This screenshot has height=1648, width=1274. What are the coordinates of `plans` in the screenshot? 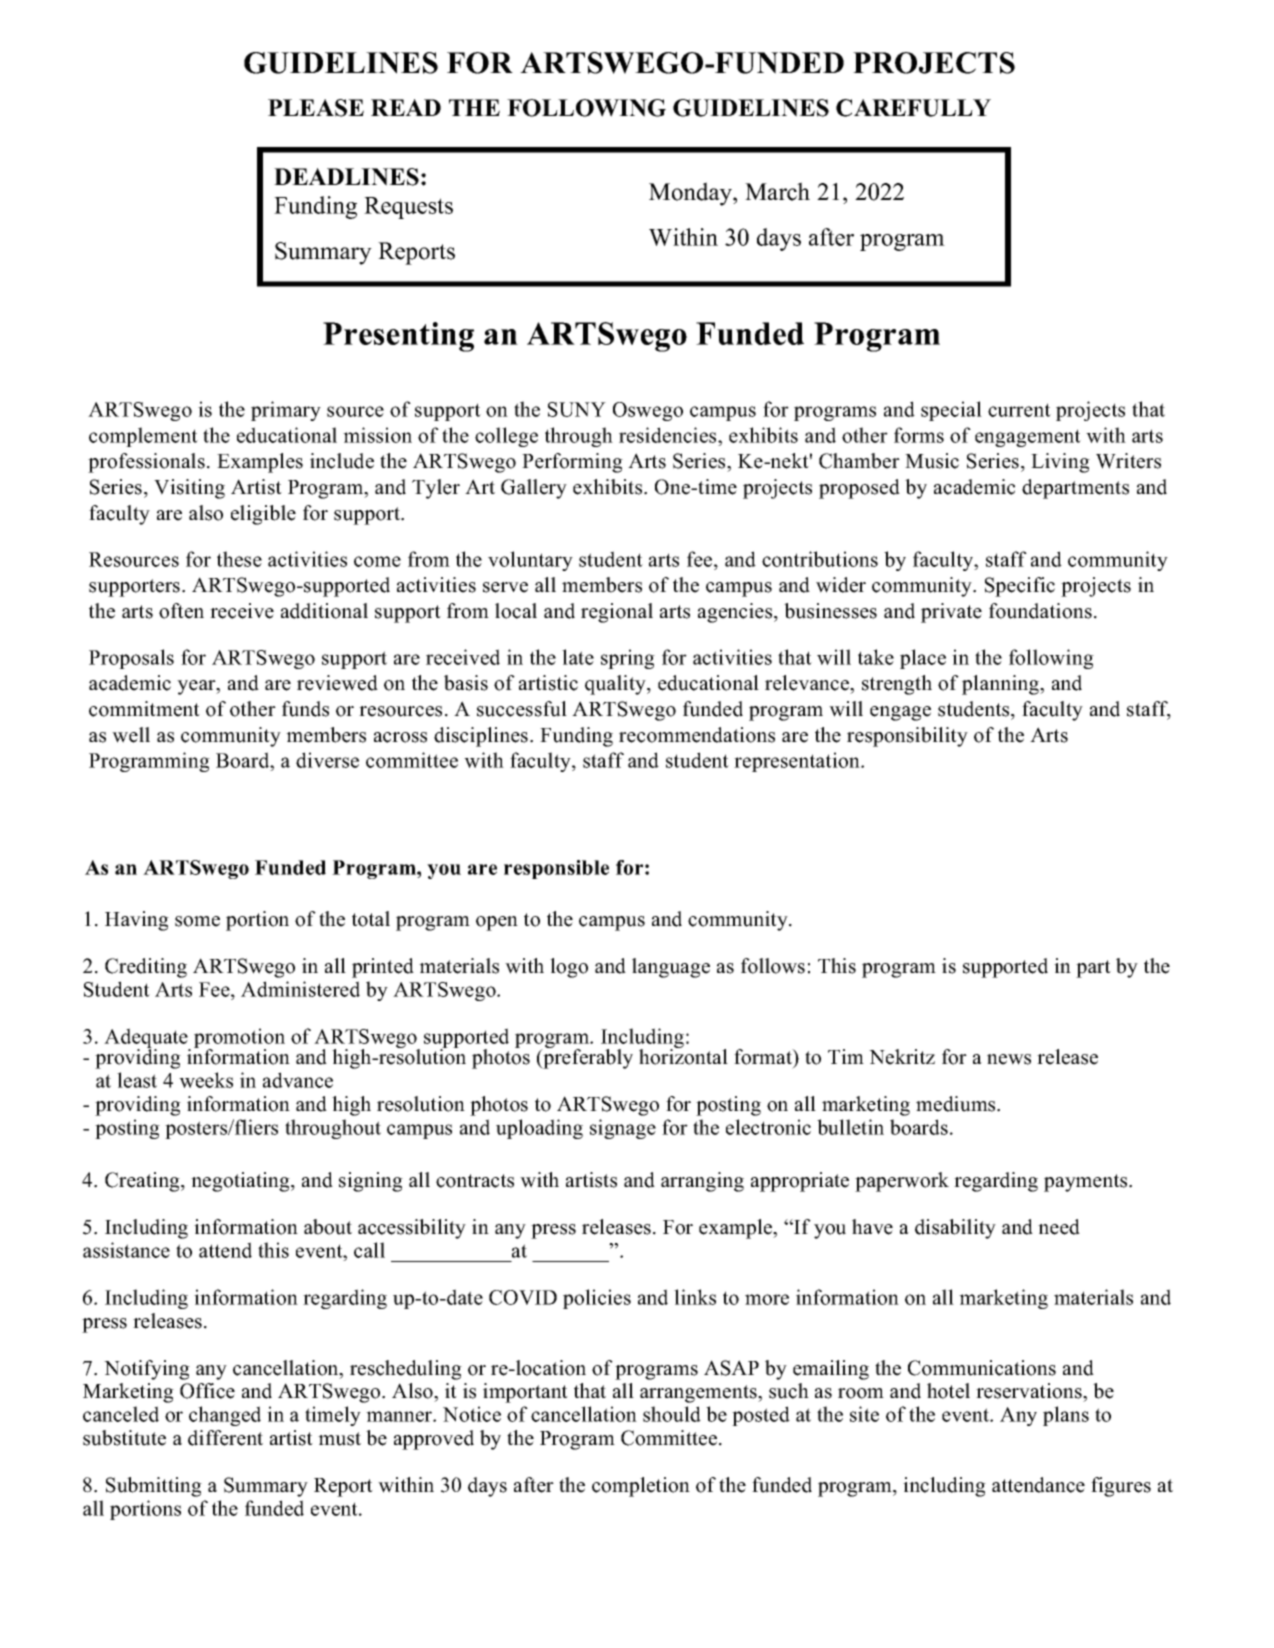 It's located at (1066, 1416).
